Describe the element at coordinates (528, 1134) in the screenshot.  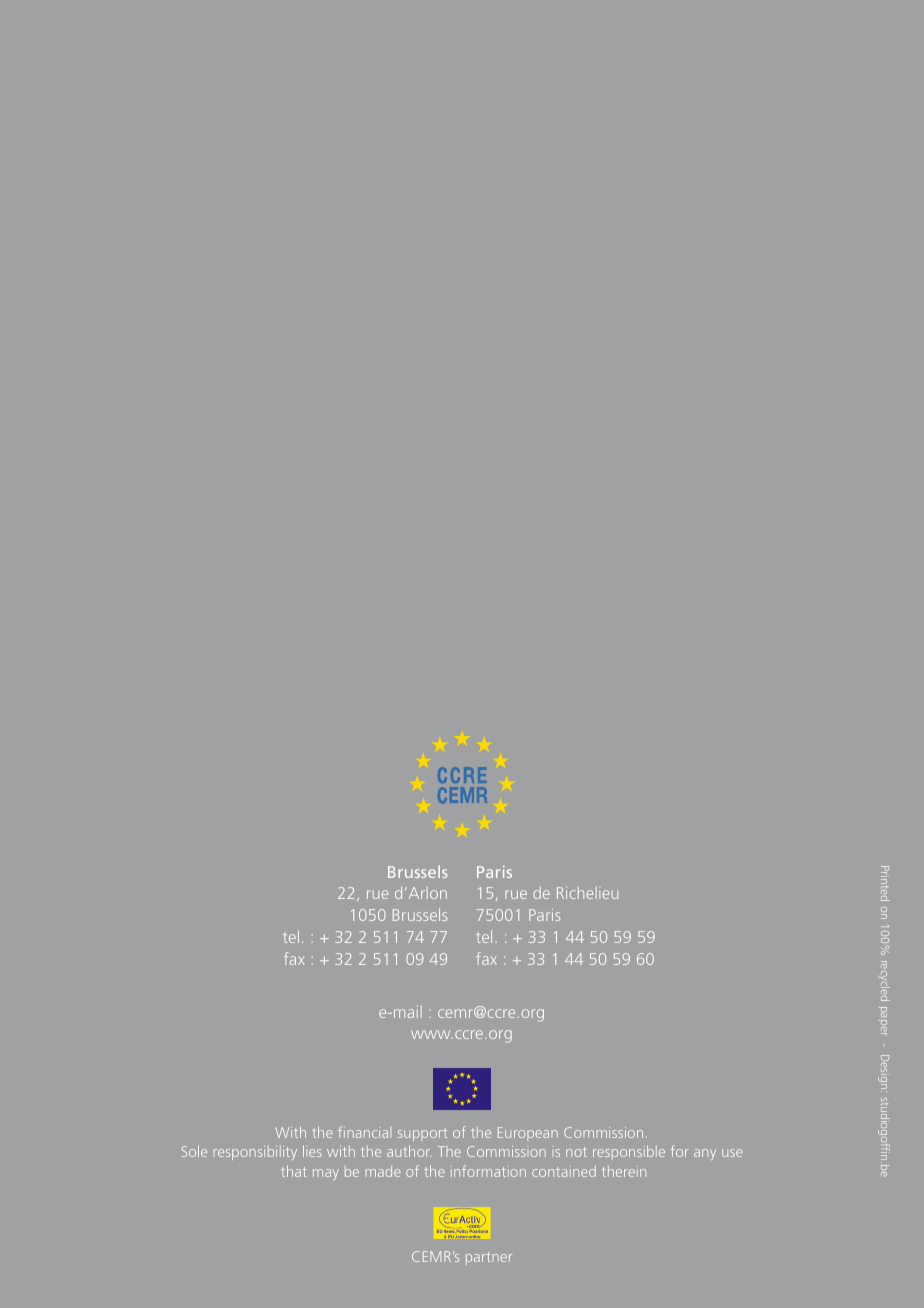
I see `European` at that location.
